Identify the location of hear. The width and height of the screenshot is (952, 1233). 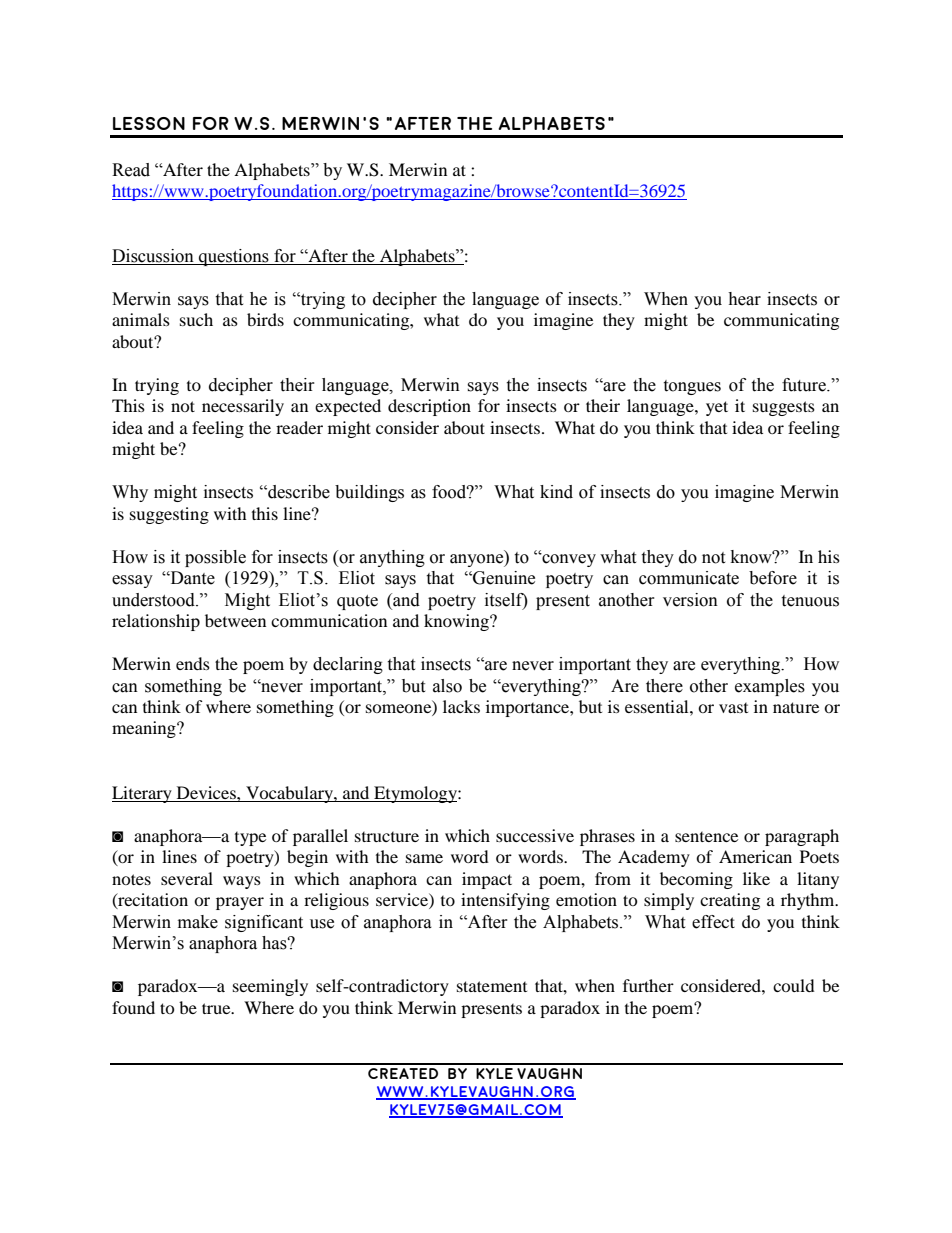
(744, 299).
